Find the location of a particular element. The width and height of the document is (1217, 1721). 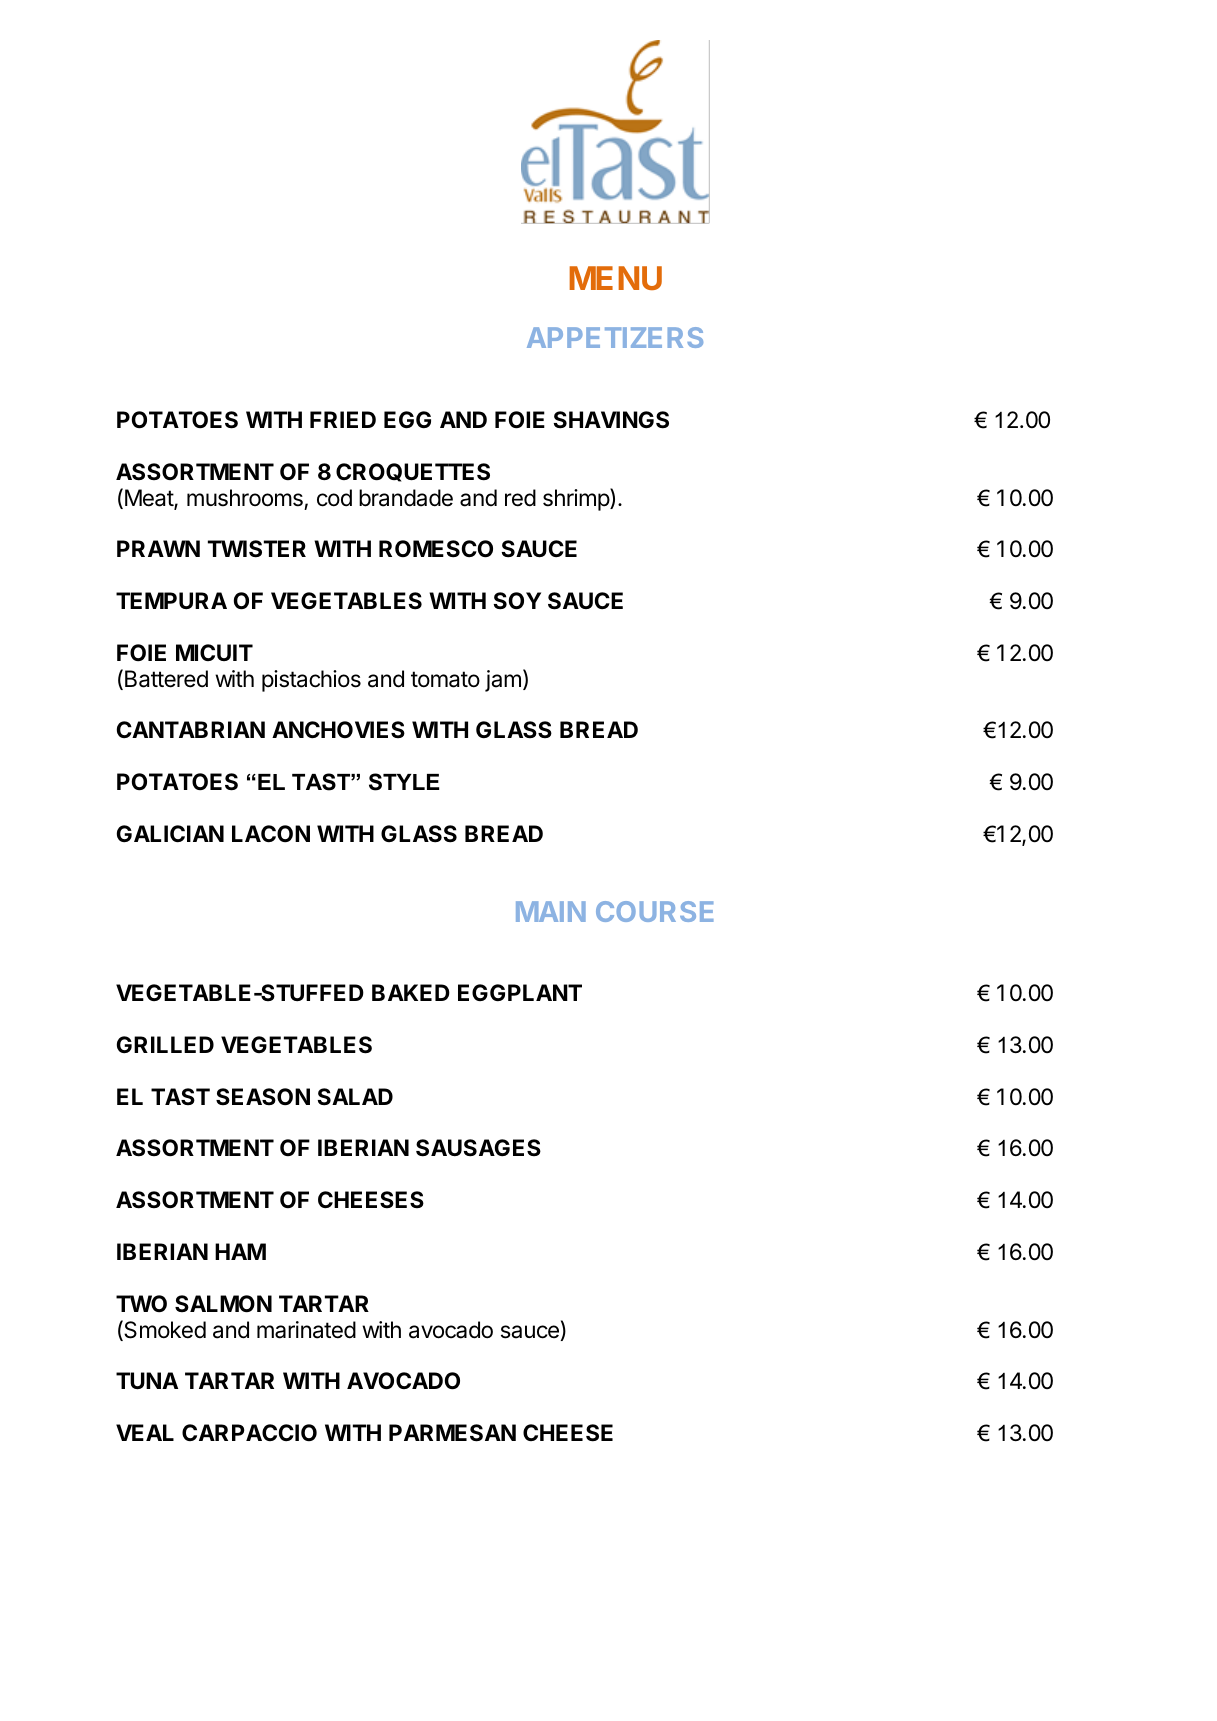

MAIN is located at coordinates (551, 911).
